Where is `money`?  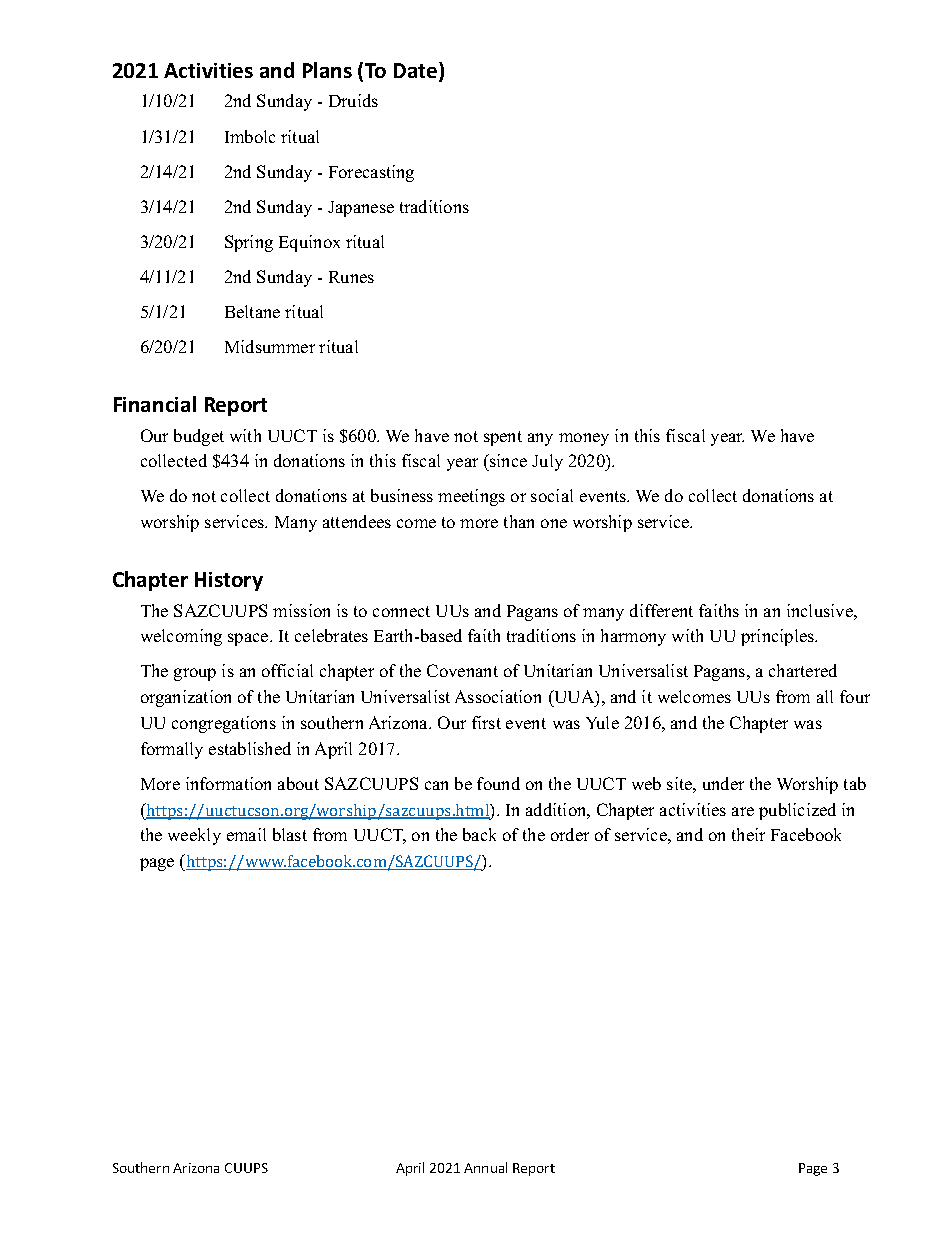 money is located at coordinates (584, 439).
